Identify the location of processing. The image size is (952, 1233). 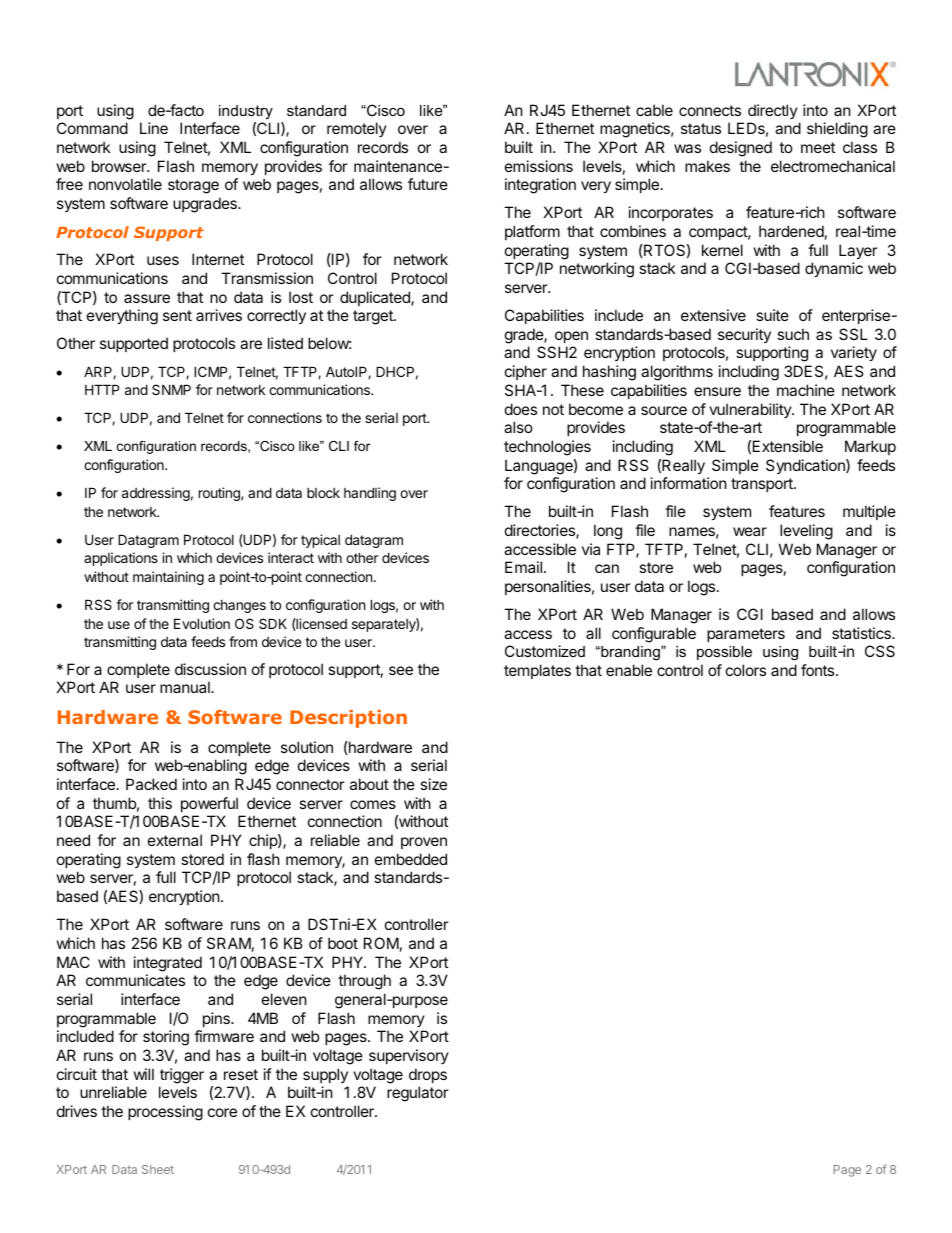
(165, 1113).
